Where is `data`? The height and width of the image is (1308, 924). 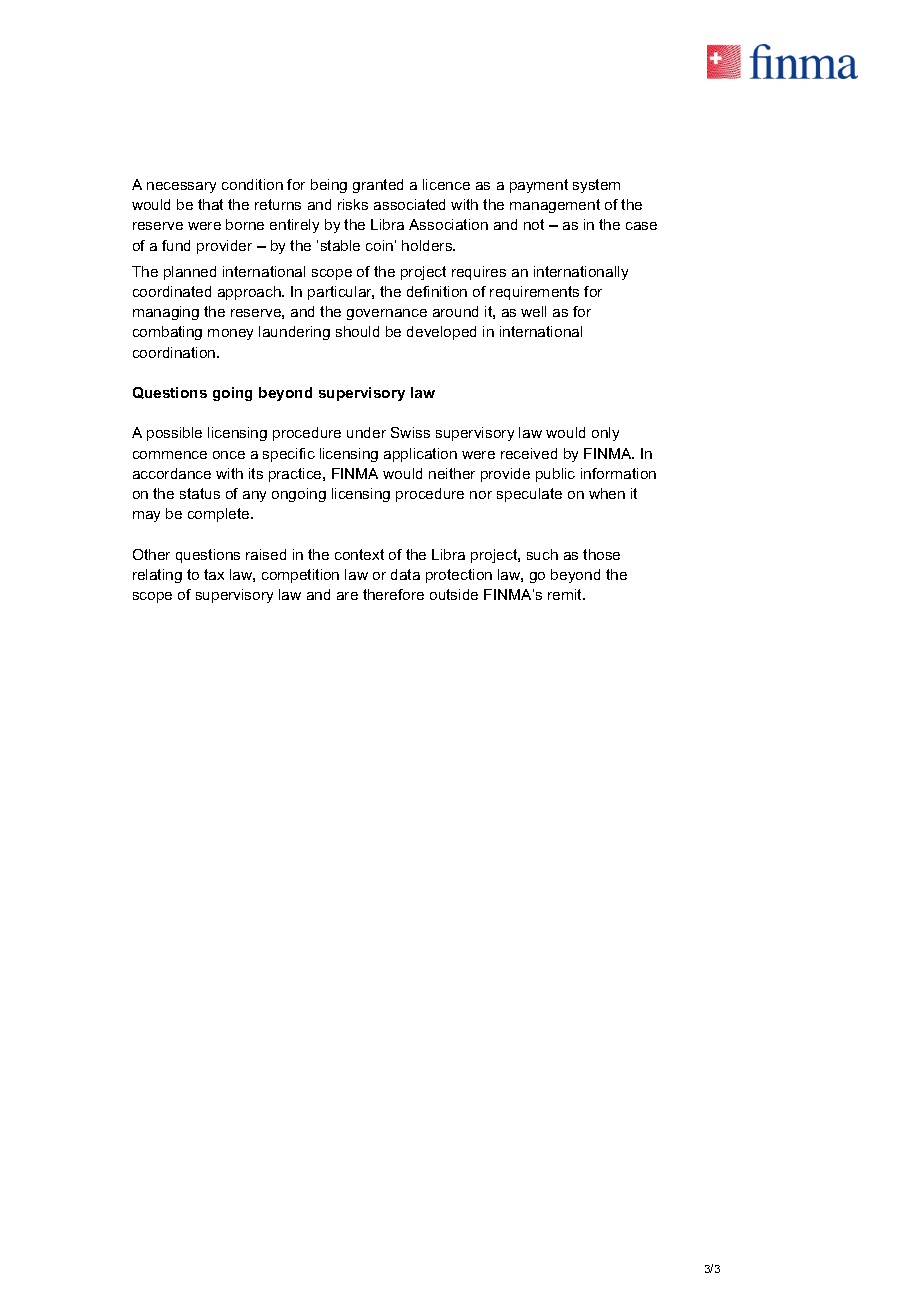 data is located at coordinates (405, 574).
